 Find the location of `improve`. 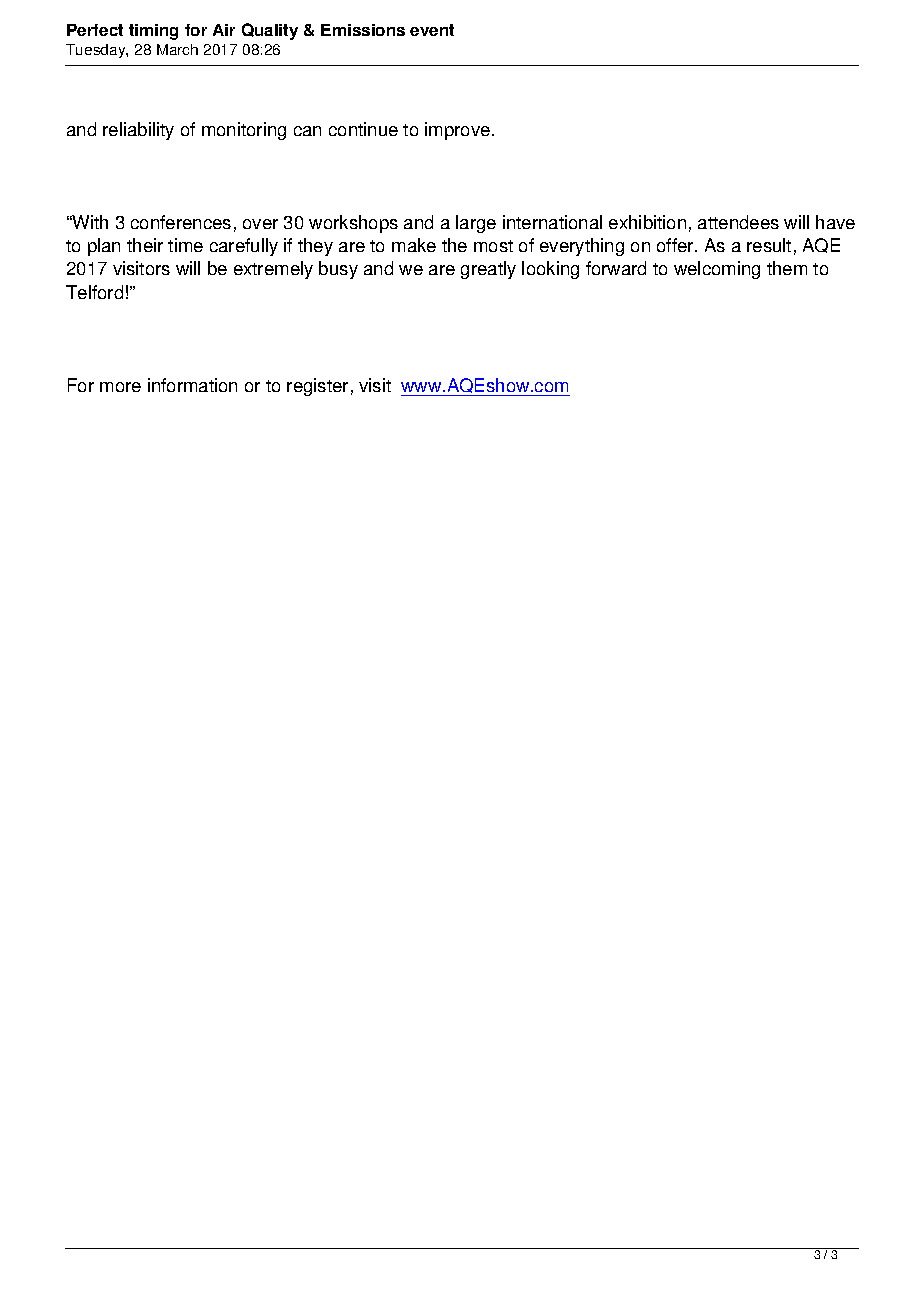

improve is located at coordinates (459, 131).
